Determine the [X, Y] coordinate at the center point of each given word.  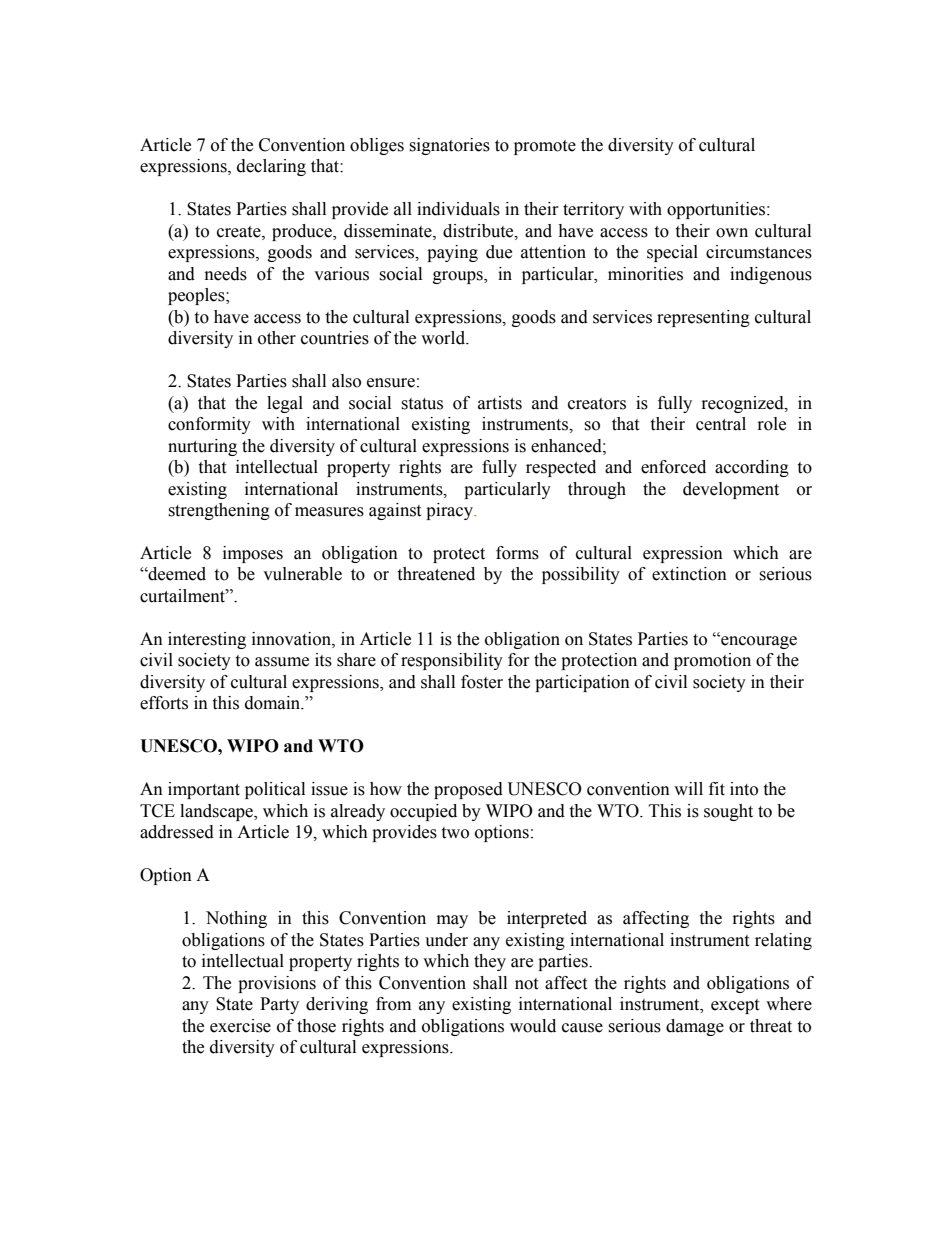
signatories [449, 146]
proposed [468, 790]
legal [285, 404]
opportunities [717, 210]
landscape [218, 812]
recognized [744, 404]
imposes [253, 554]
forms [517, 553]
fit [717, 789]
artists [500, 403]
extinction [689, 574]
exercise [240, 1026]
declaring [271, 167]
